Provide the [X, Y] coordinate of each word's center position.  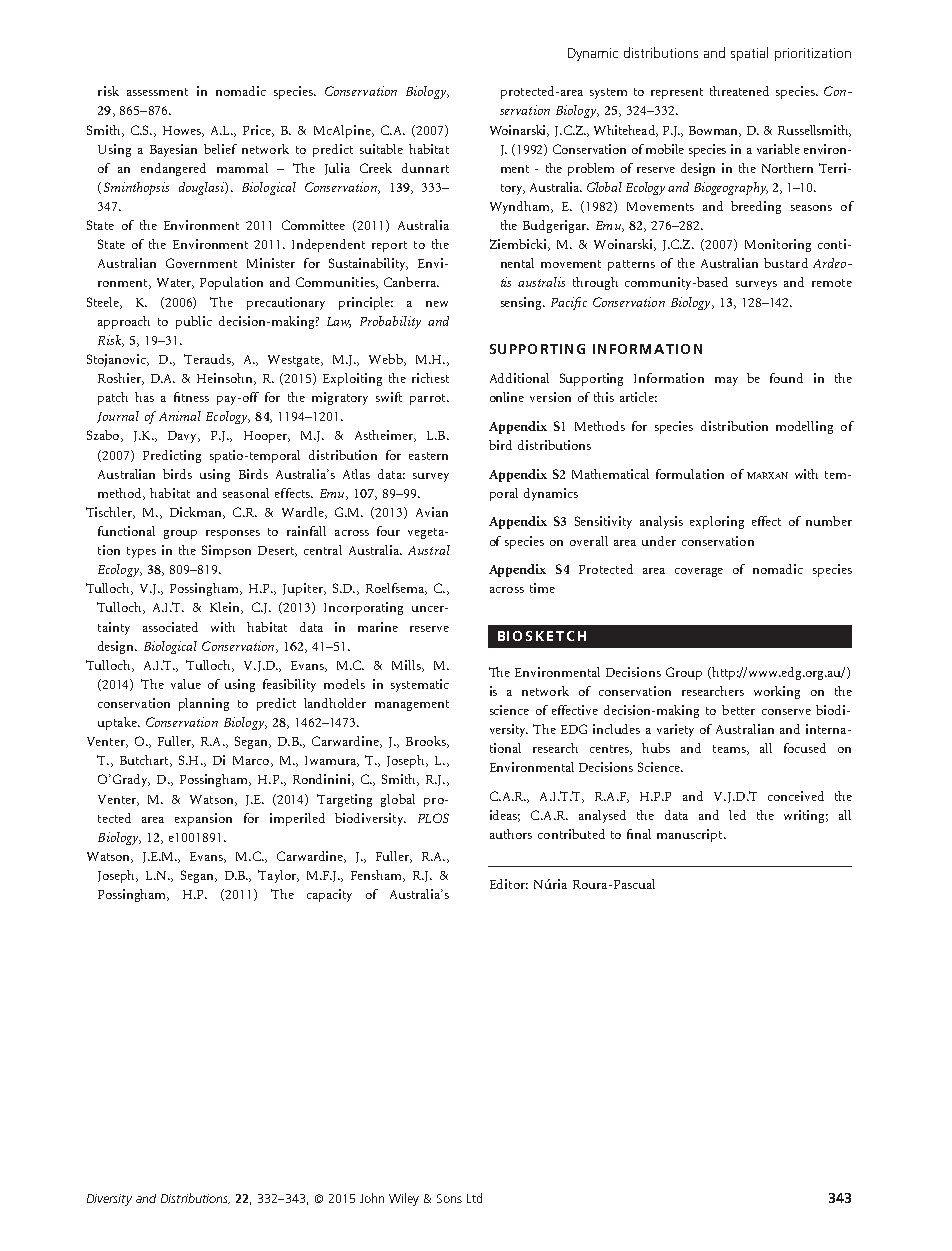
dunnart [425, 168]
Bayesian [173, 150]
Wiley [404, 1199]
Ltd [474, 1198]
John [372, 1198]
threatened [739, 91]
